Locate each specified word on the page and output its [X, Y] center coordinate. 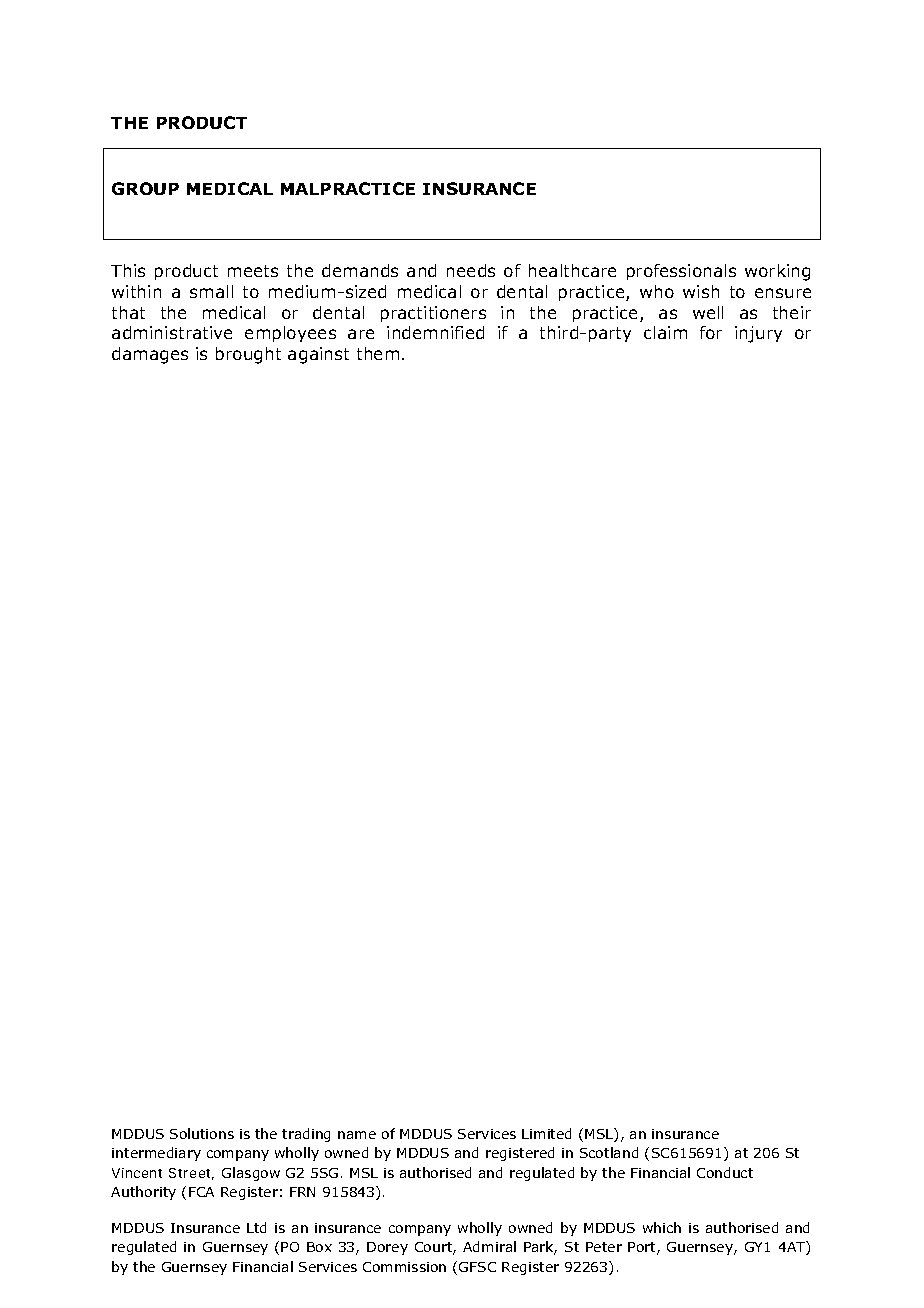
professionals [681, 272]
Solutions [202, 1133]
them [378, 353]
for [711, 332]
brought [248, 355]
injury [758, 334]
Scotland [609, 1152]
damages [150, 355]
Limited [546, 1133]
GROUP [145, 188]
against [318, 355]
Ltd [256, 1227]
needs [471, 270]
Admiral [489, 1246]
